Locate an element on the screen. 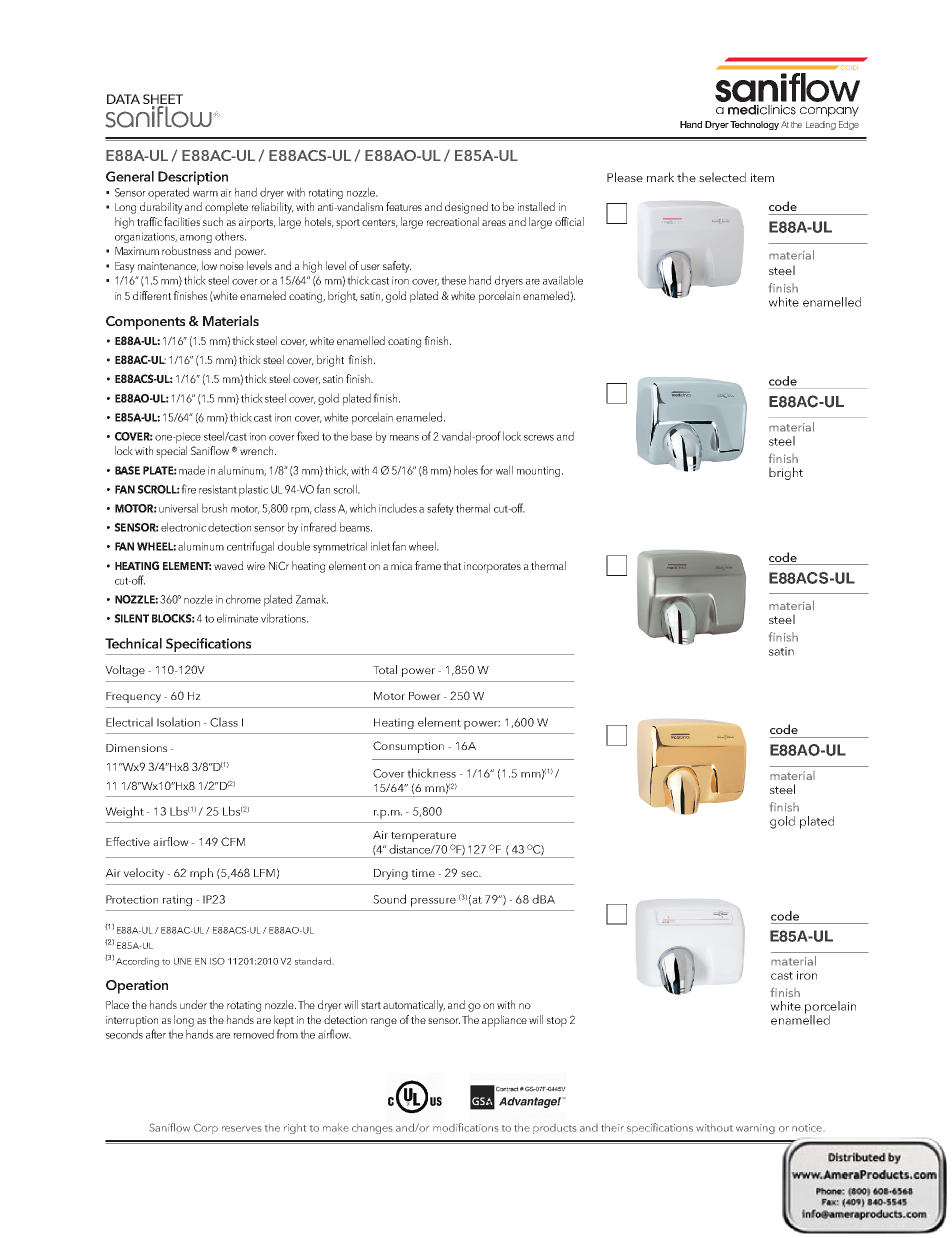  mounting is located at coordinates (540, 471).
